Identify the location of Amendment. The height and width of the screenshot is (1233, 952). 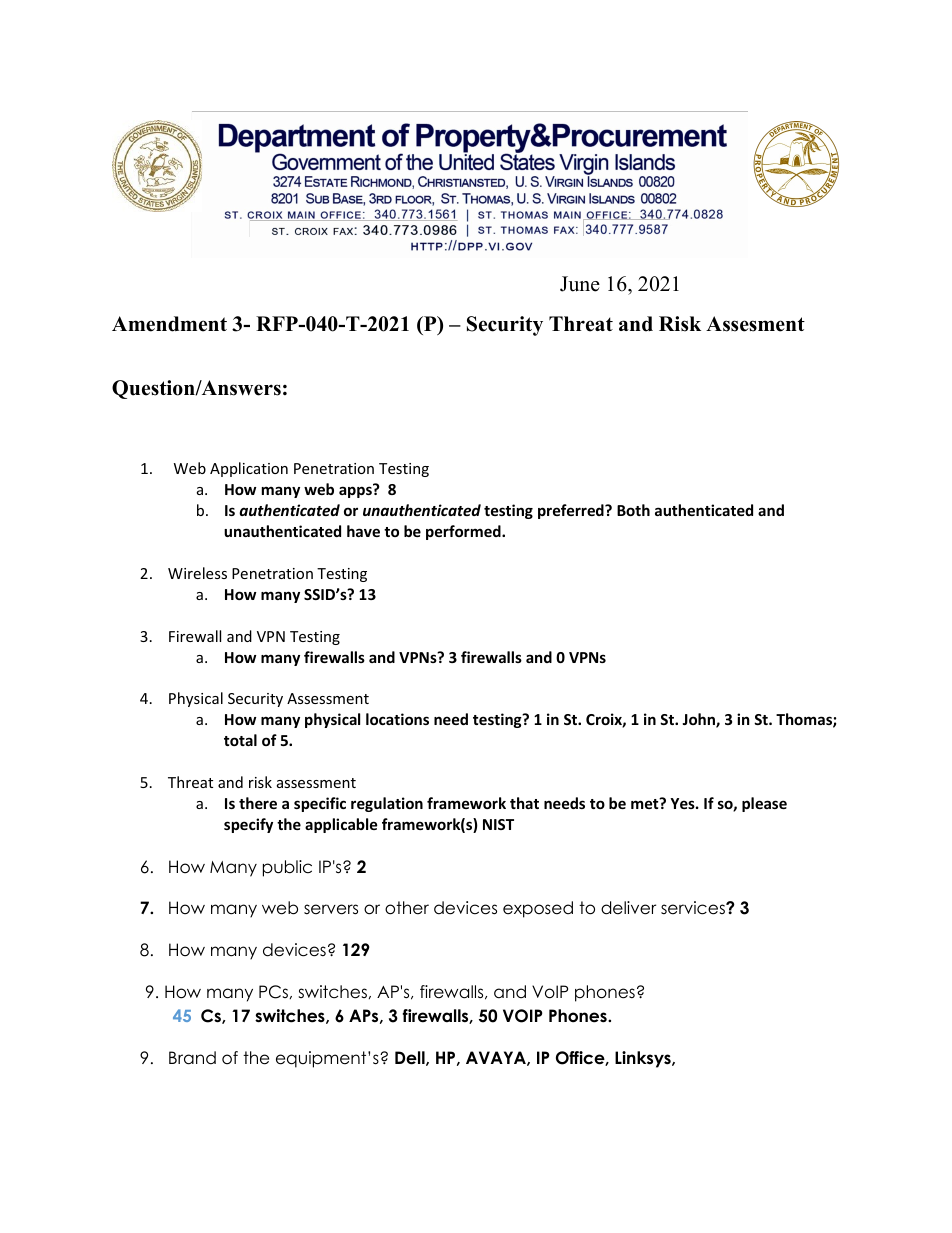
(169, 324).
